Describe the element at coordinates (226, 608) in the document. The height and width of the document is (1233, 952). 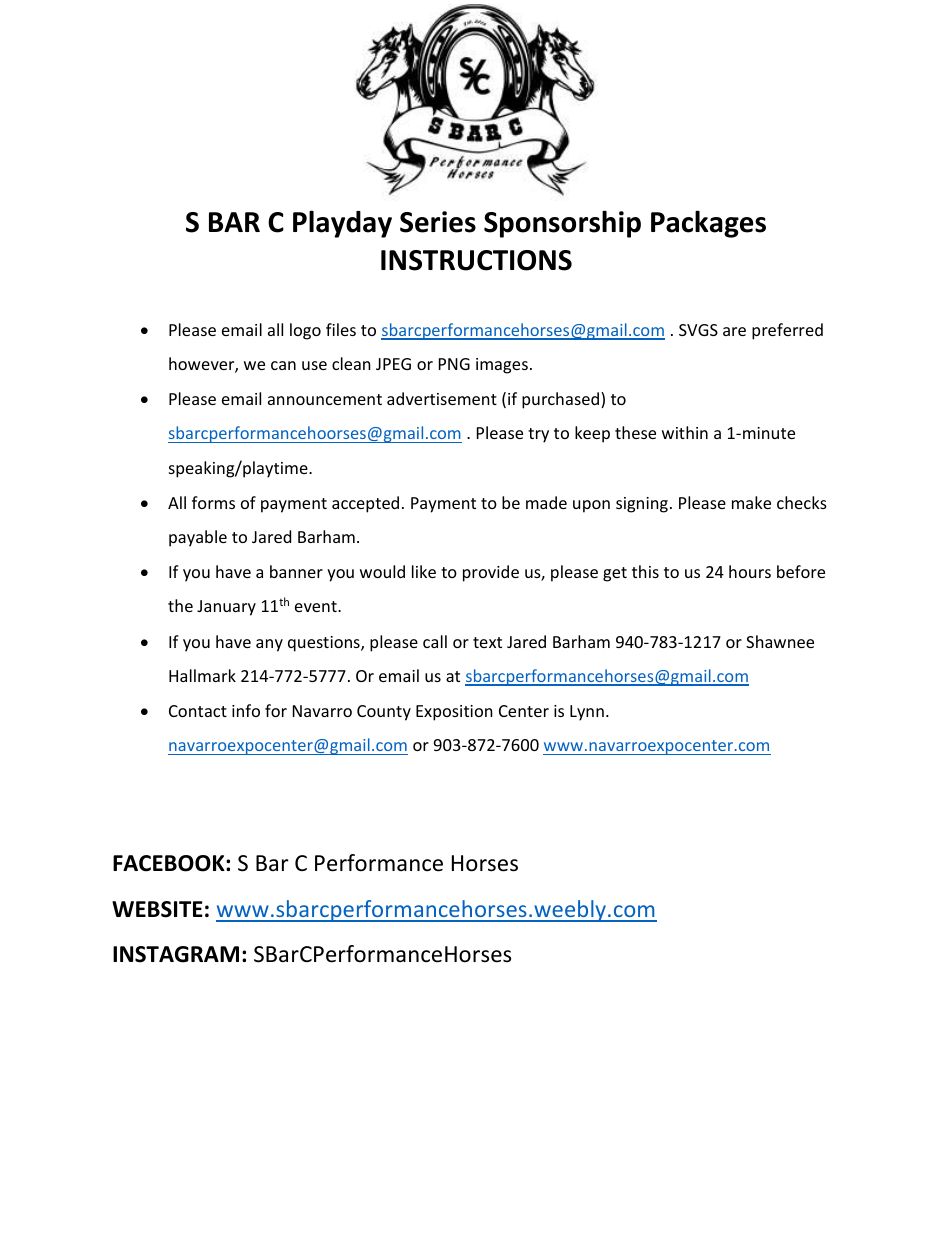
I see `January` at that location.
